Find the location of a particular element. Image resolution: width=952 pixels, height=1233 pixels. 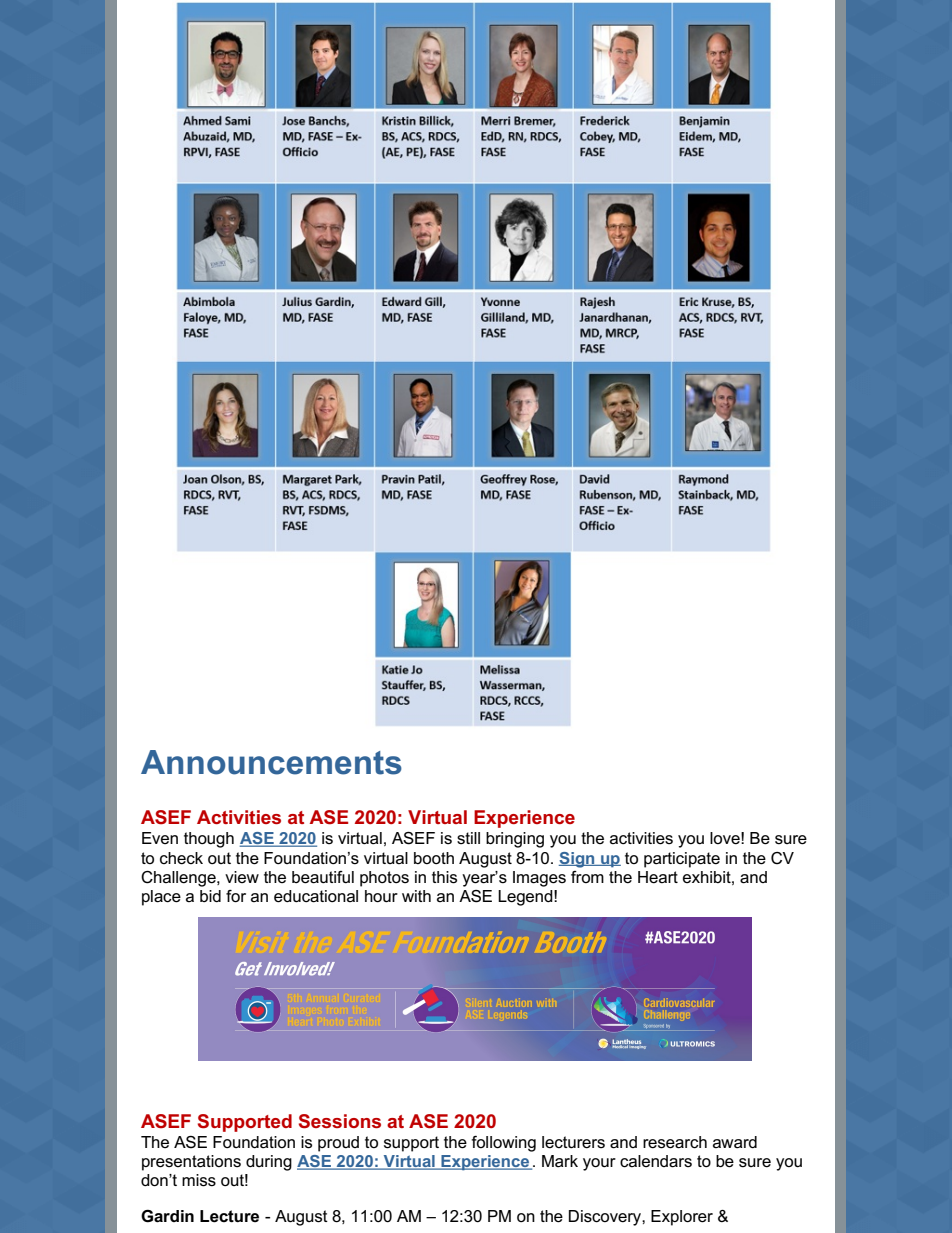

following is located at coordinates (504, 1144).
